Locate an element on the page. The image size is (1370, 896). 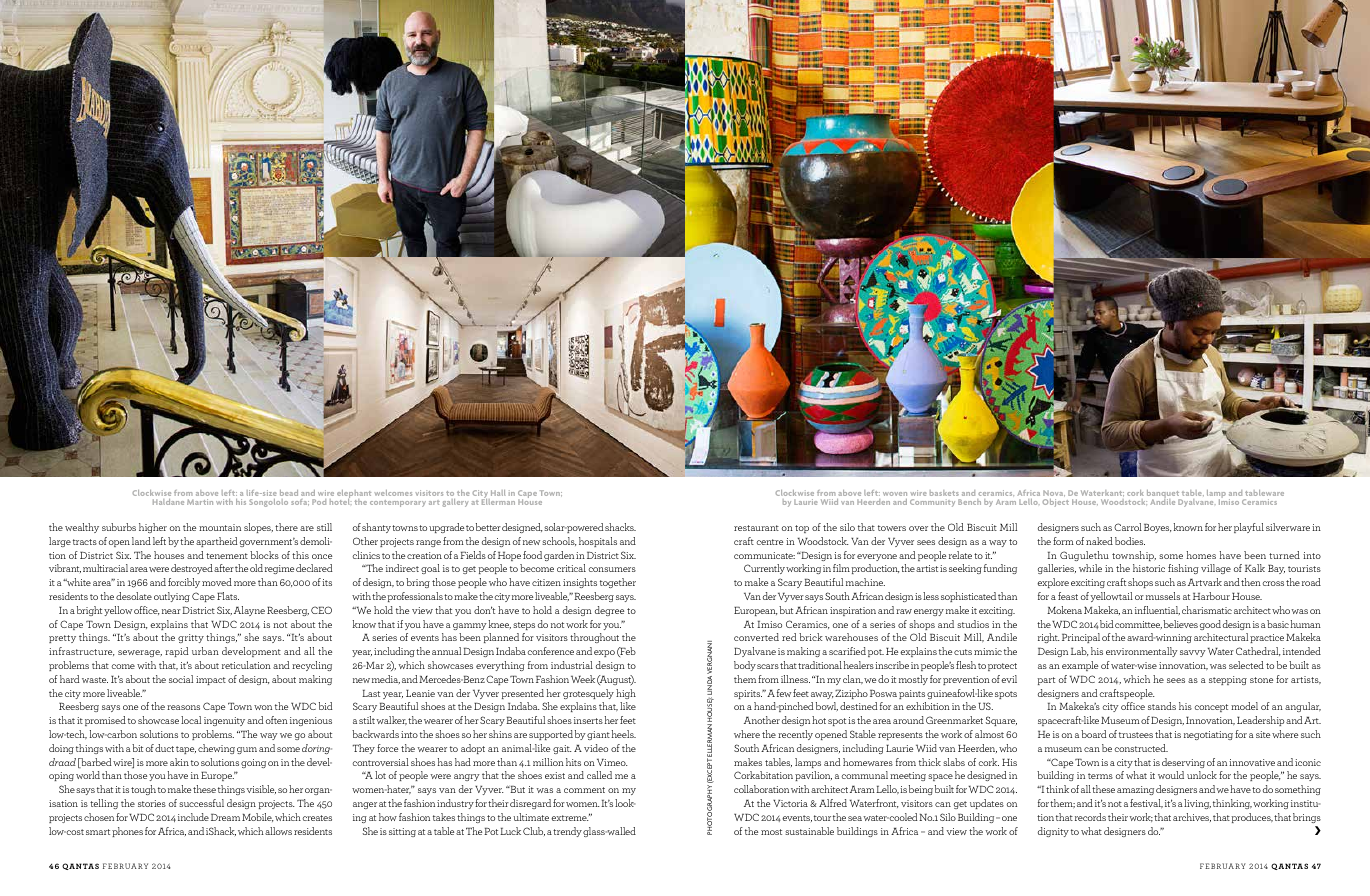
savvy is located at coordinates (1193, 653).
